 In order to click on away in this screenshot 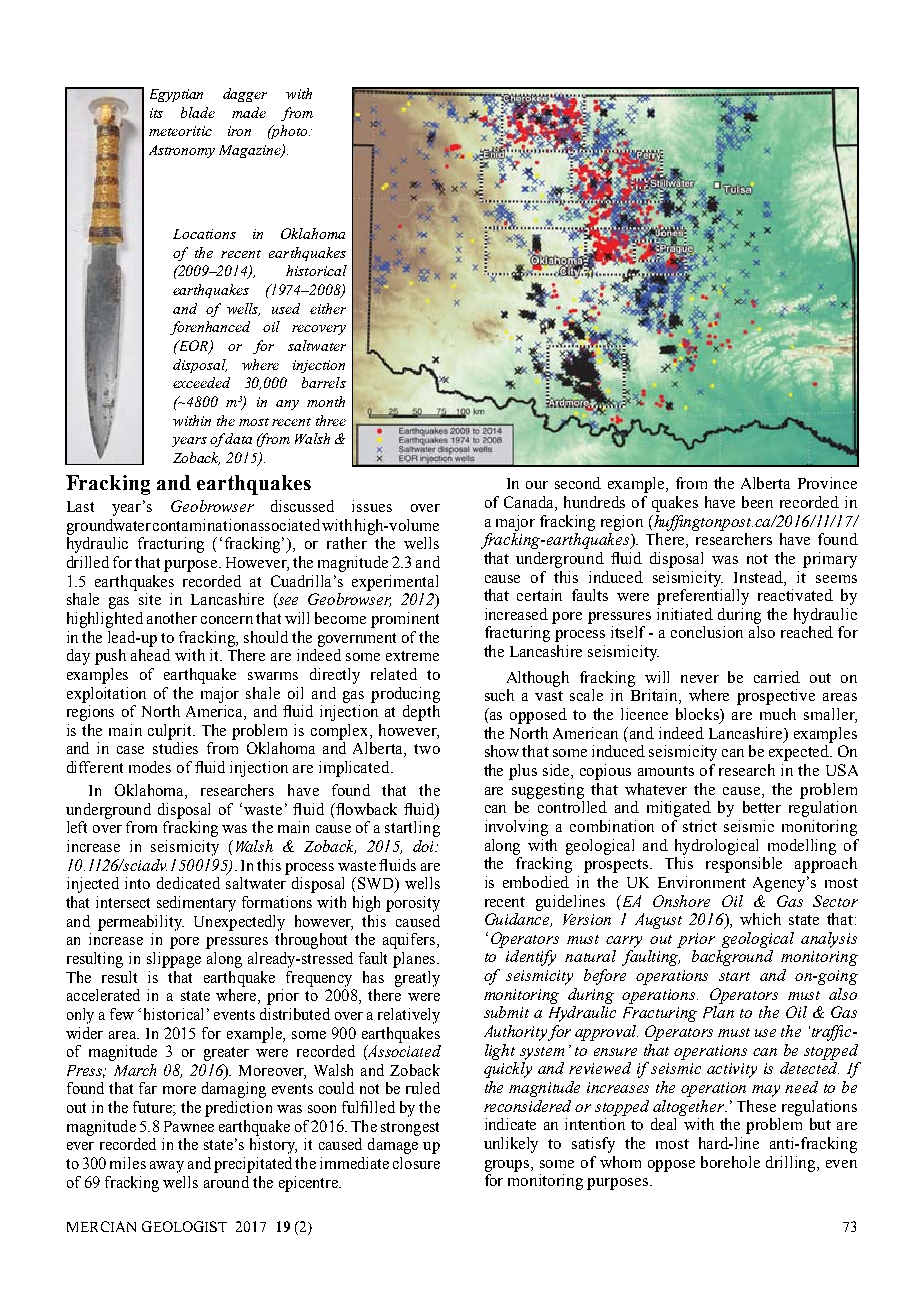, I will do `click(167, 1167)`.
